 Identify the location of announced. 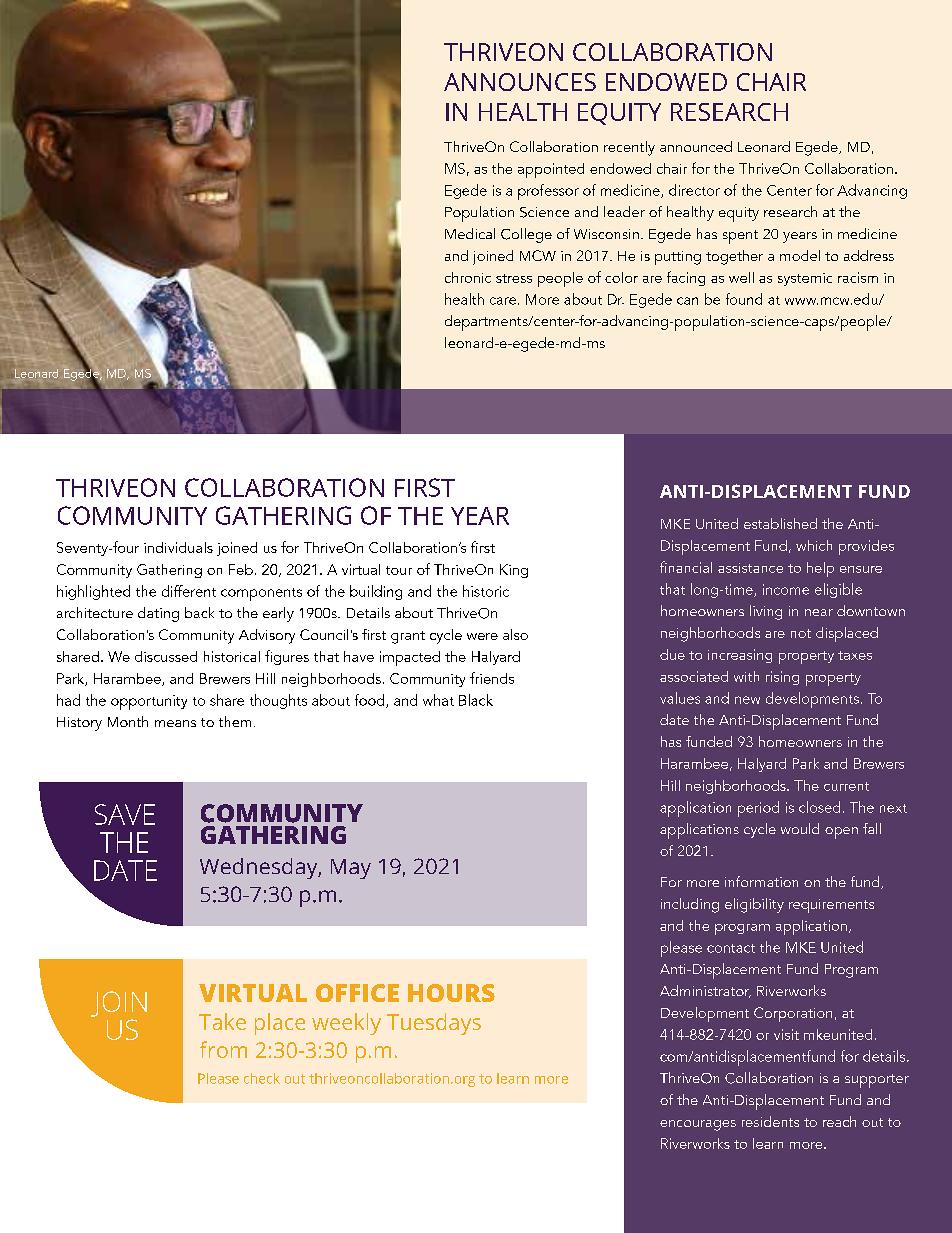
(696, 146).
